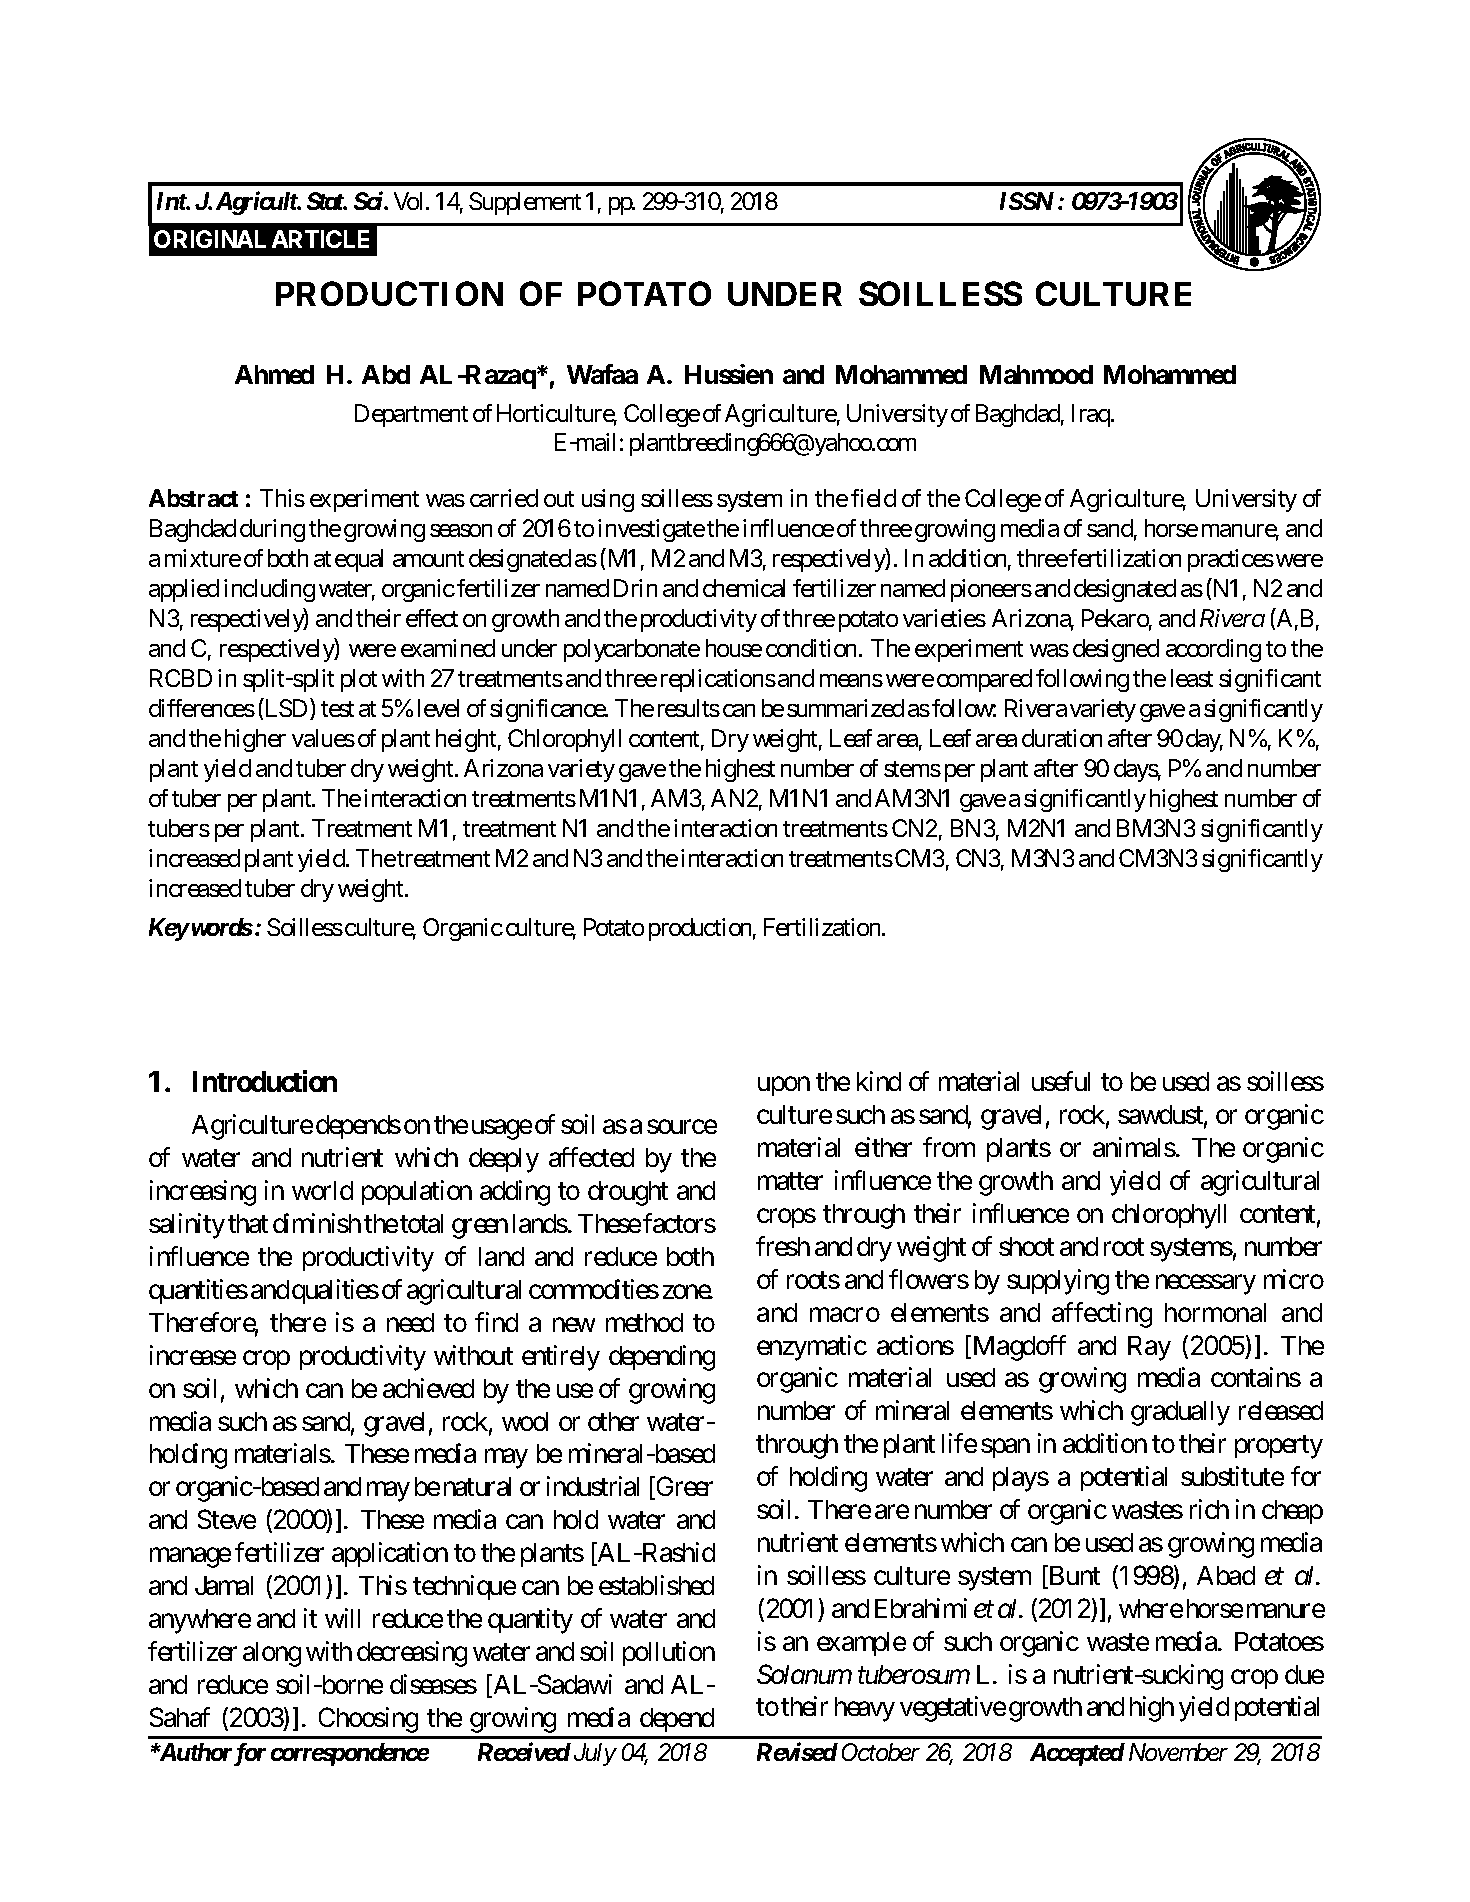 This screenshot has width=1470, height=1902. I want to click on need, so click(410, 1322).
